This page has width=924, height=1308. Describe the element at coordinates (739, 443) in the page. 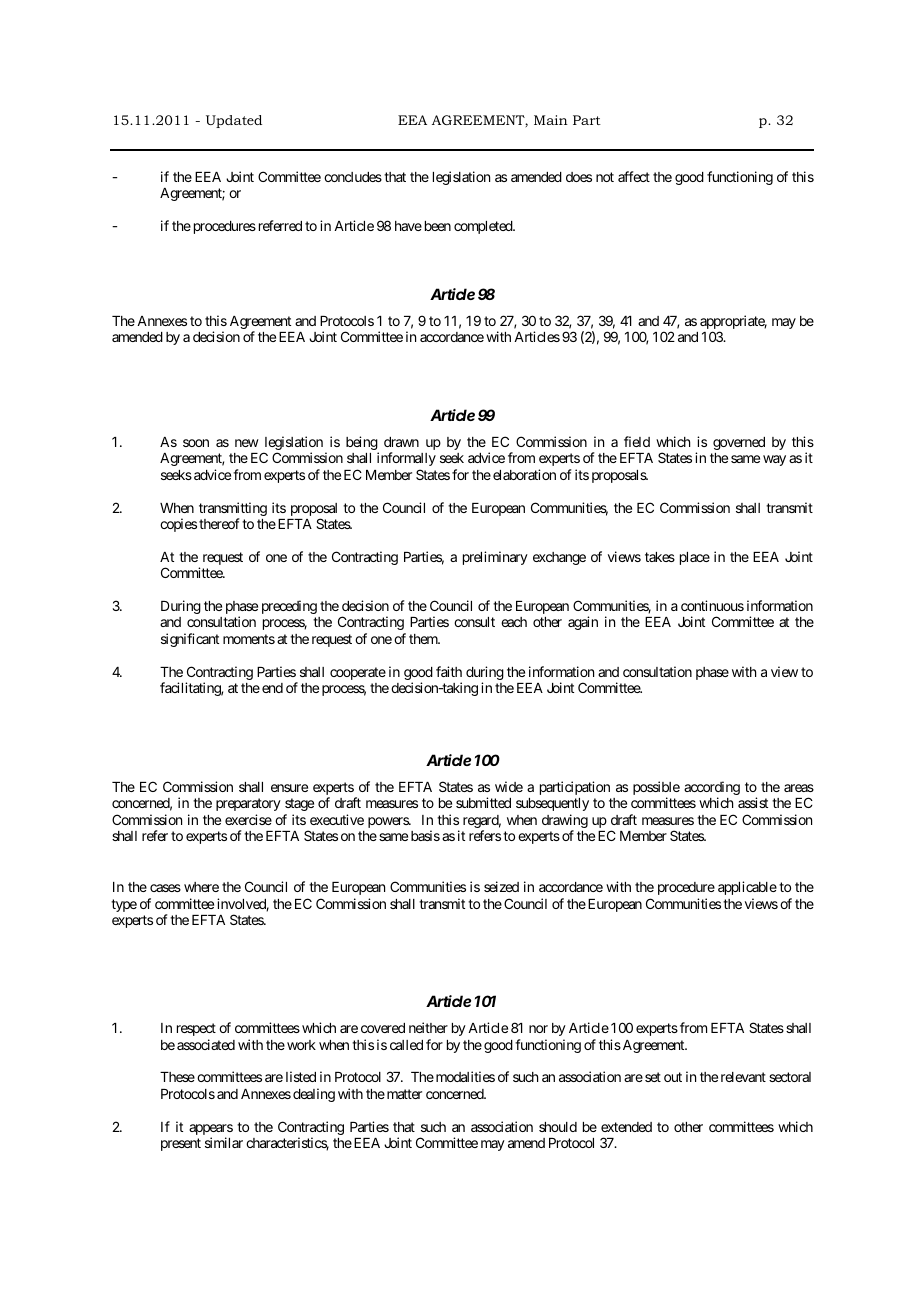

I see `governed` at that location.
